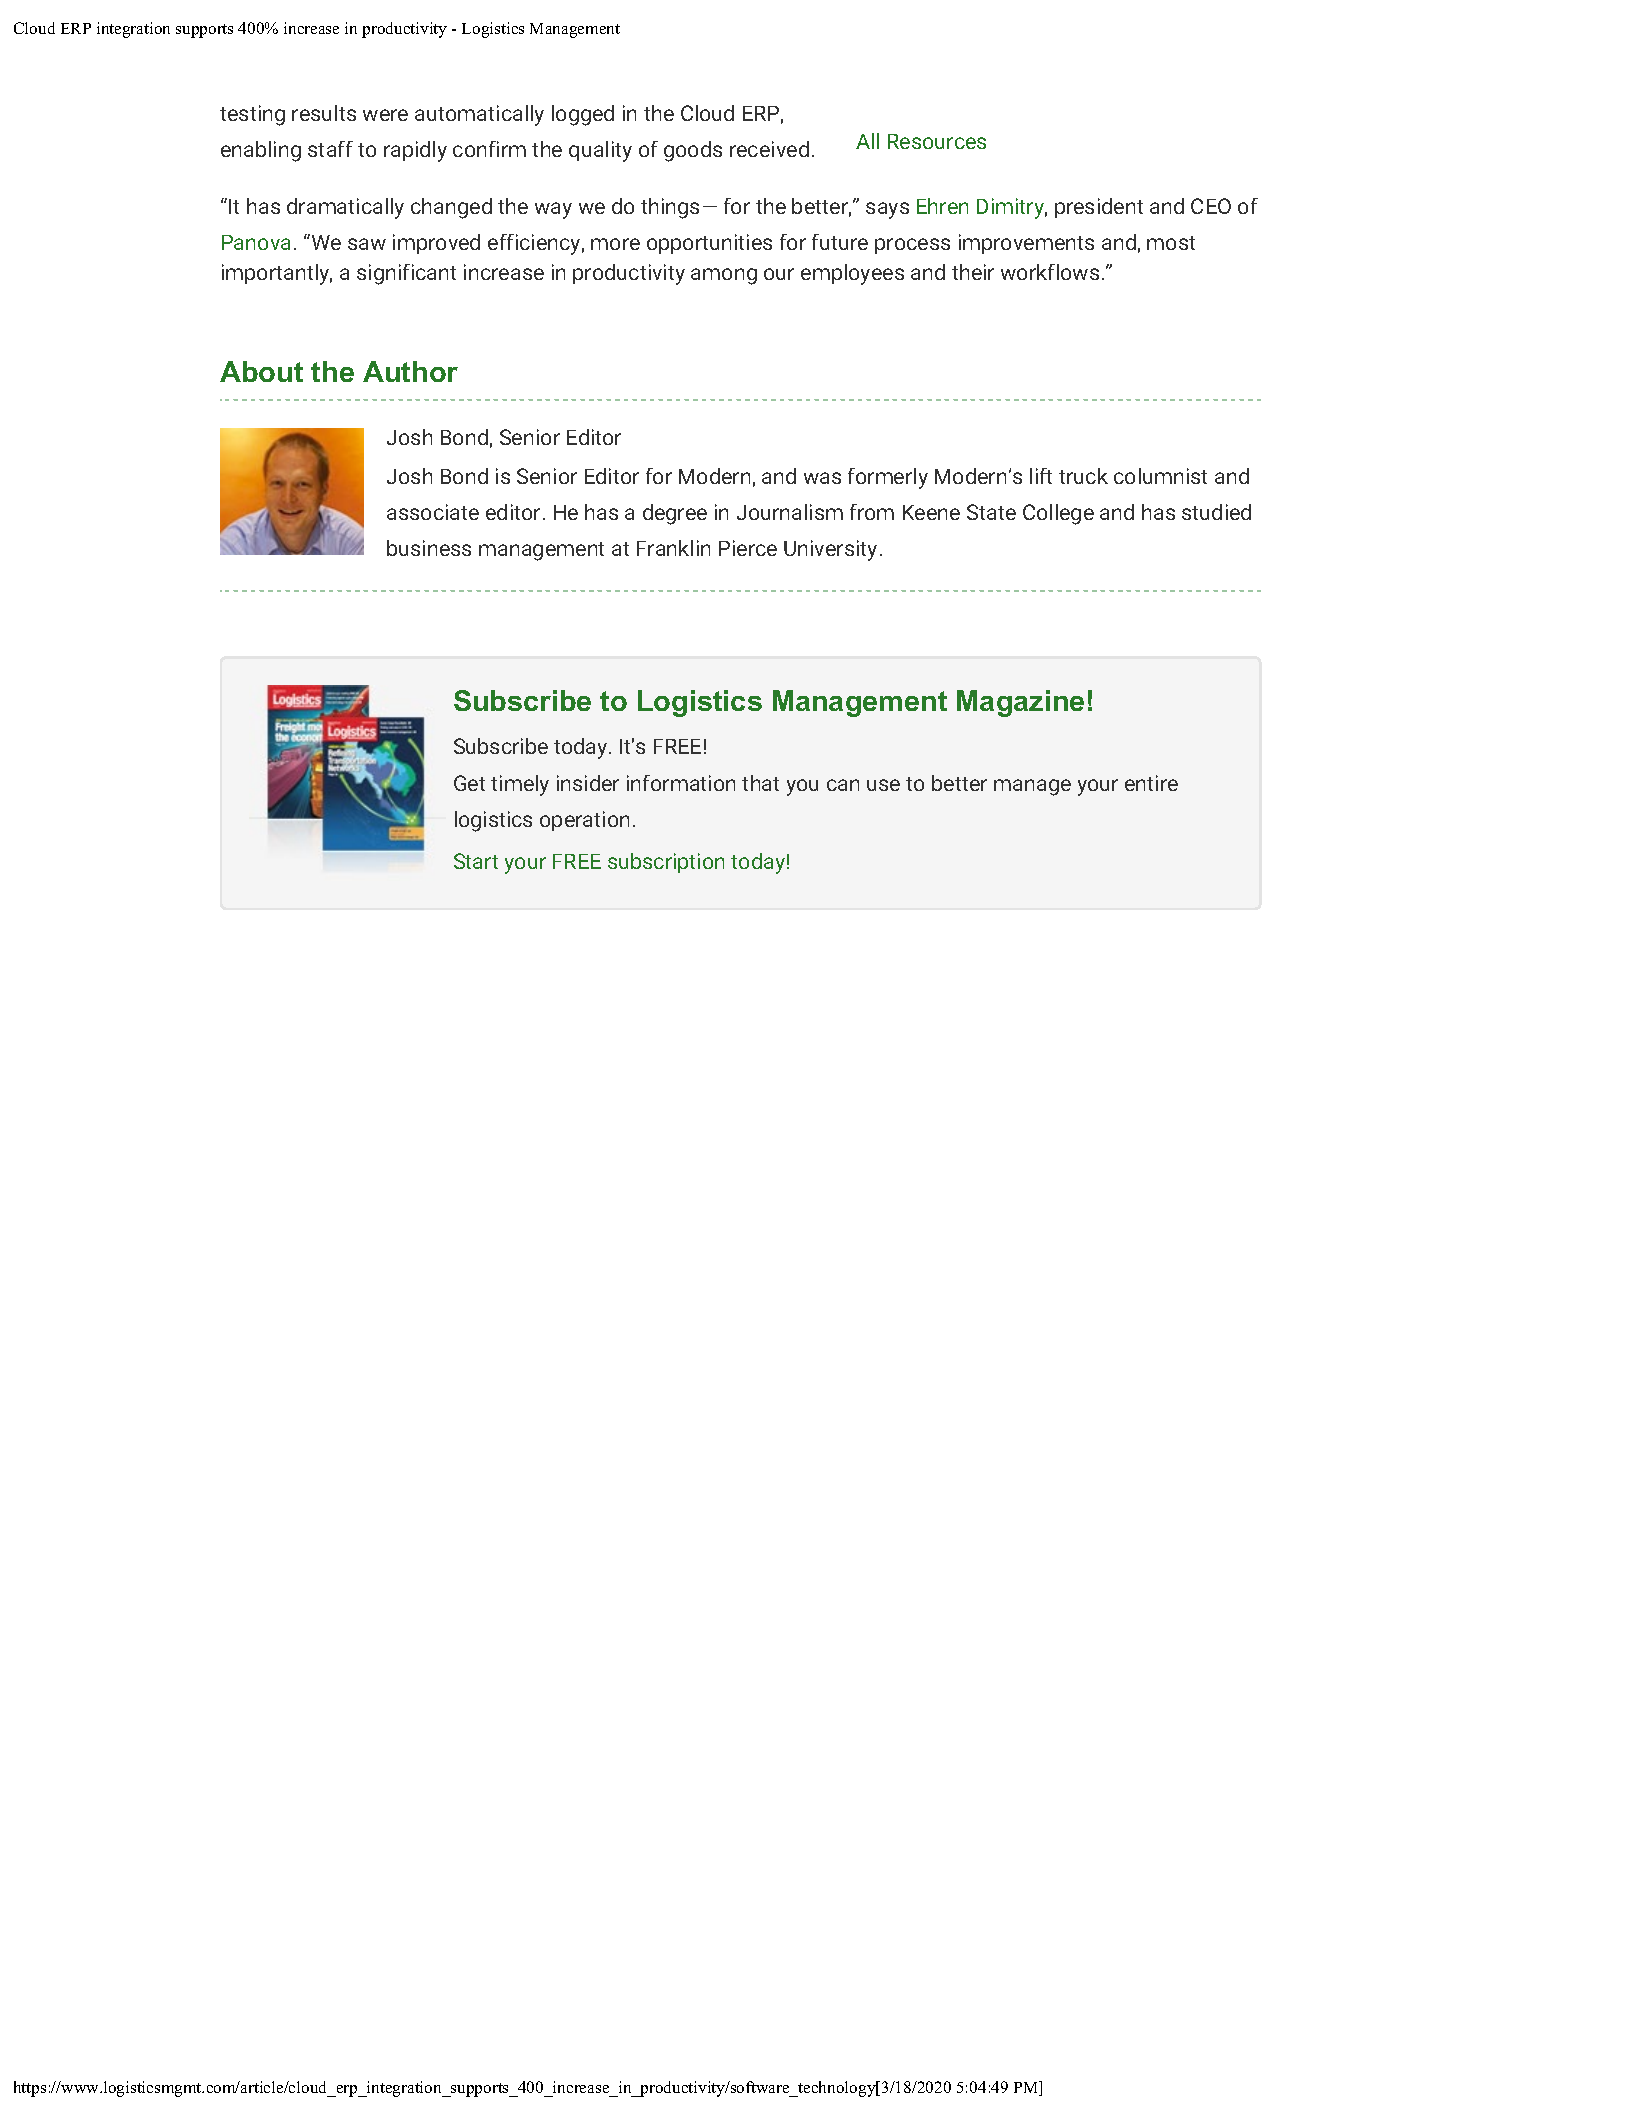 Image resolution: width=1628 pixels, height=2107 pixels. Describe the element at coordinates (1050, 272) in the screenshot. I see `workflows` at that location.
